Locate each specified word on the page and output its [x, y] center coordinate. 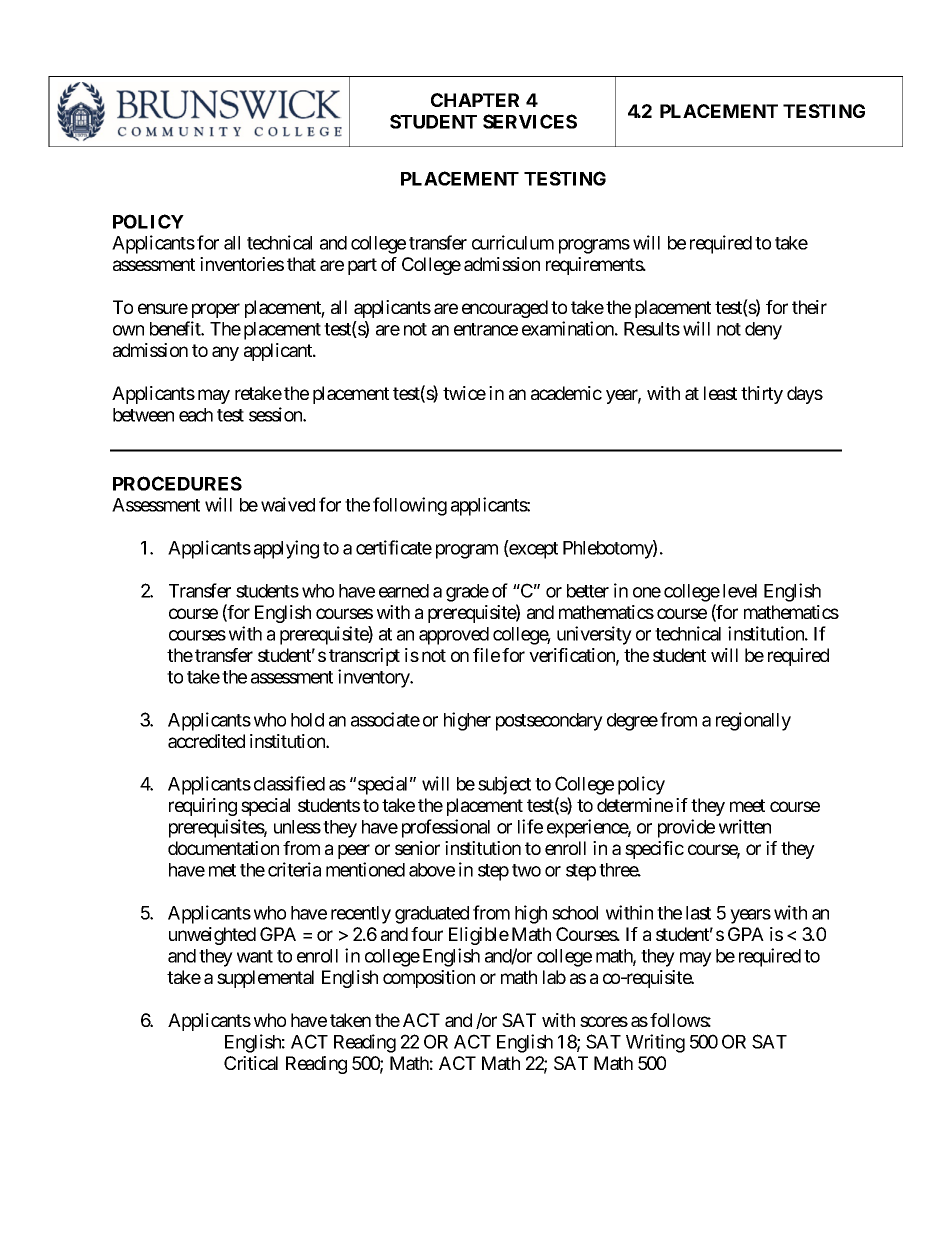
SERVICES [530, 121]
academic [566, 393]
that [301, 264]
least [720, 393]
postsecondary [549, 722]
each [196, 415]
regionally [753, 721]
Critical [251, 1063]
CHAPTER [475, 100]
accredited [206, 741]
